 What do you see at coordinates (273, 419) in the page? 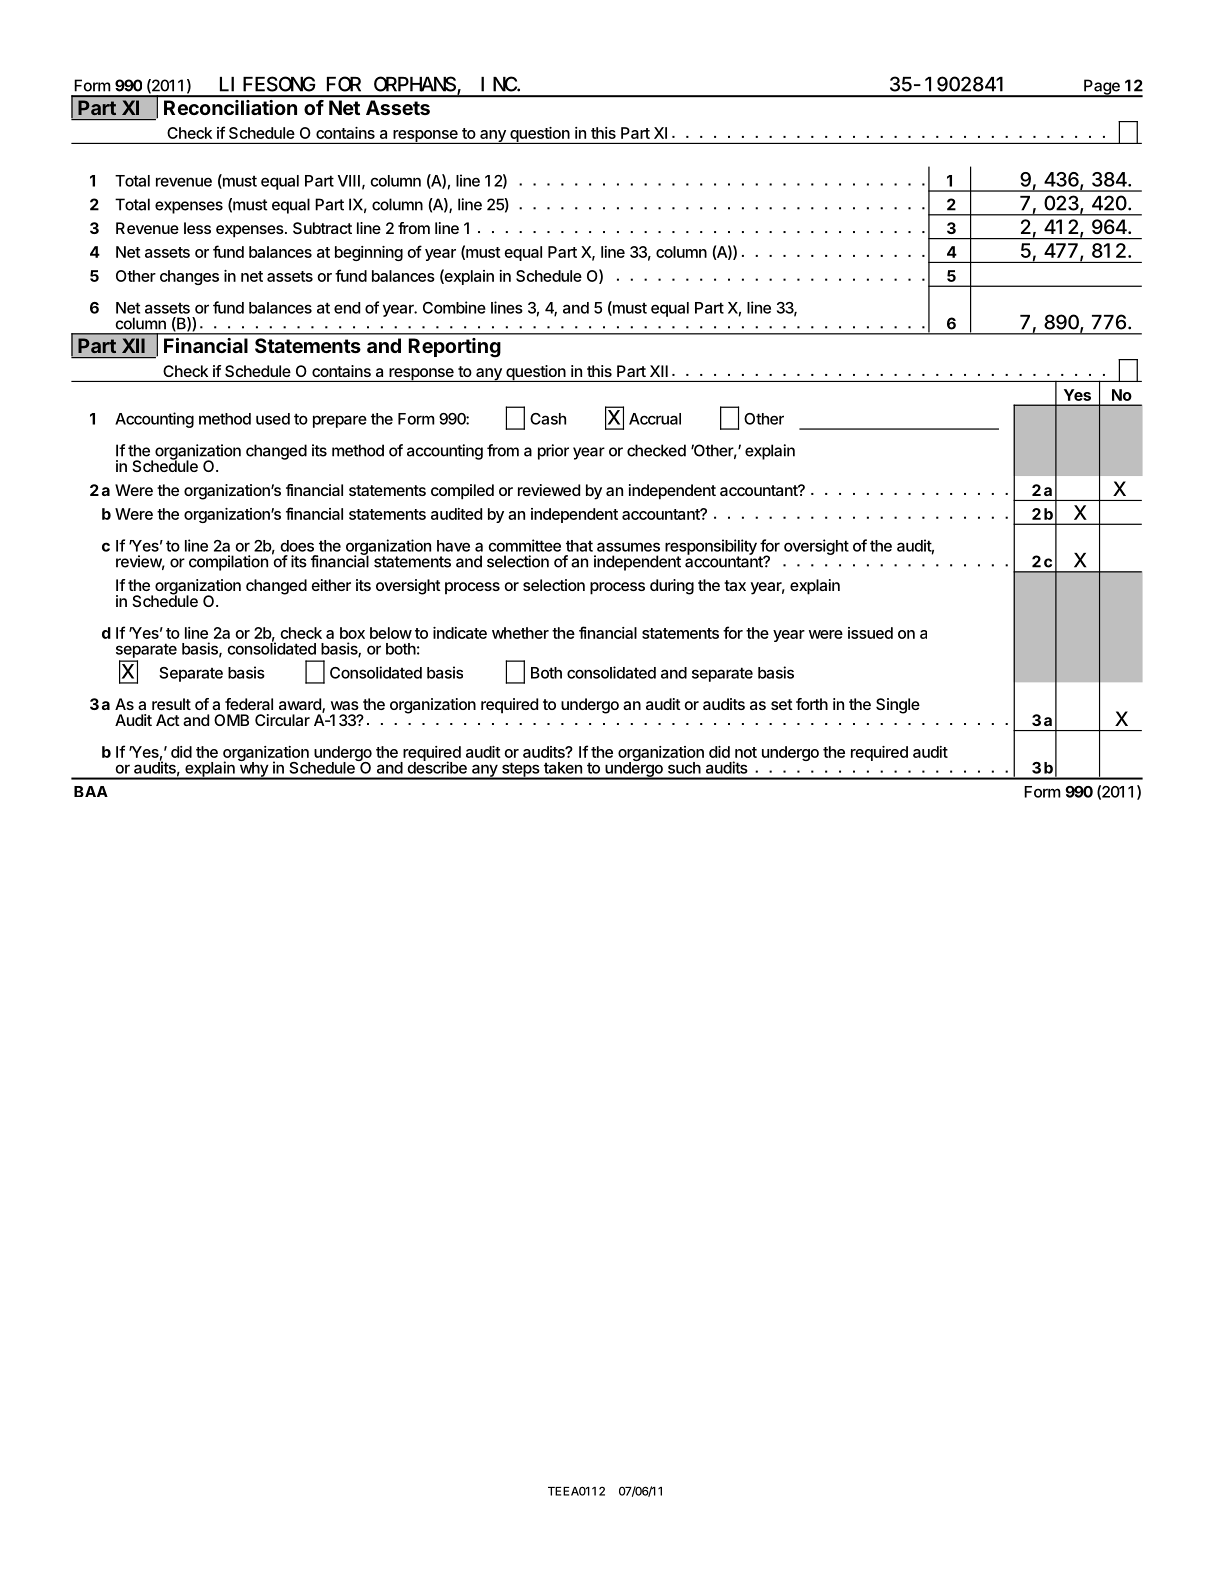
I see `used` at bounding box center [273, 419].
